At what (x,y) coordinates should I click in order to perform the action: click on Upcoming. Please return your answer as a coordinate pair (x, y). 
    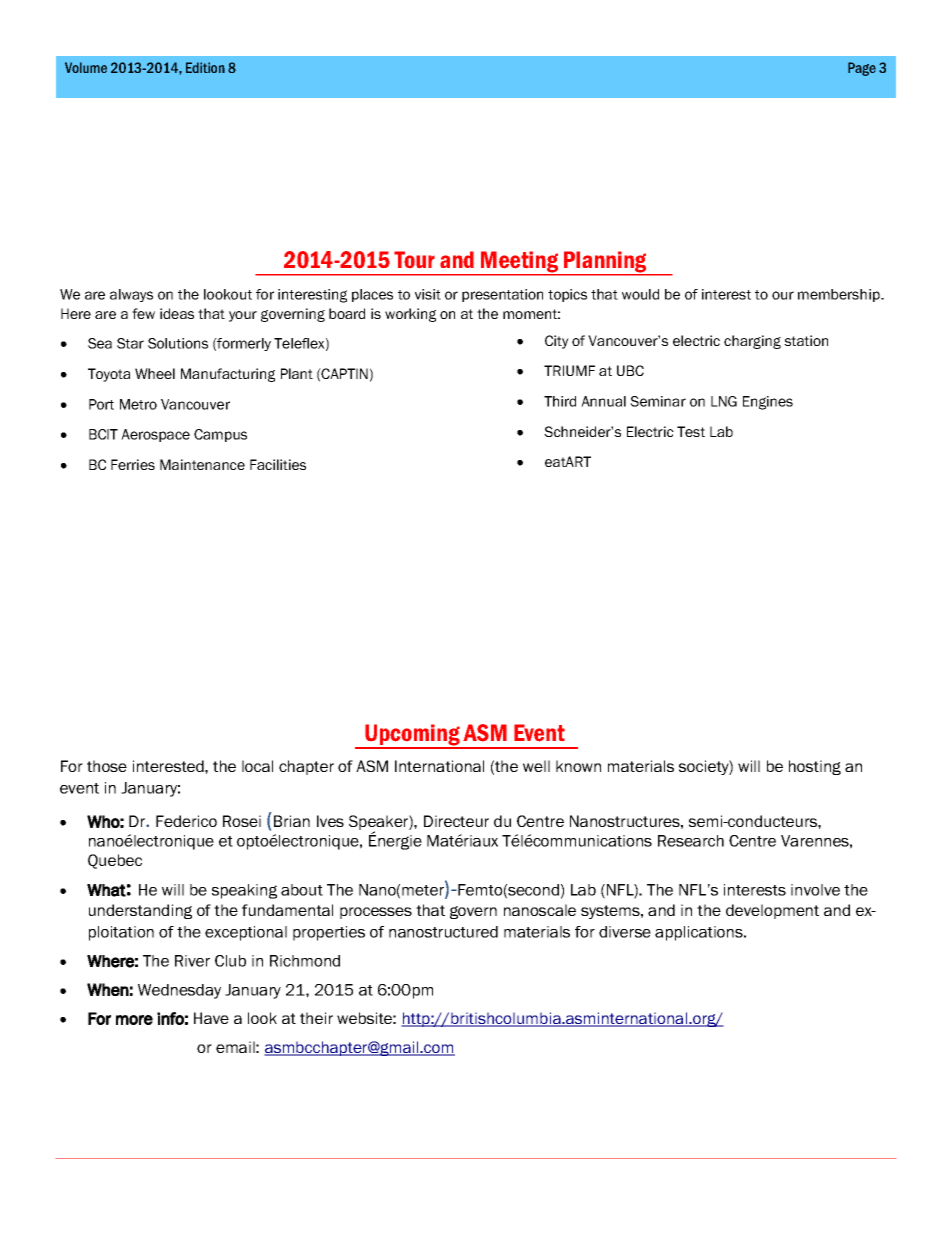
    Looking at the image, I should click on (412, 736).
